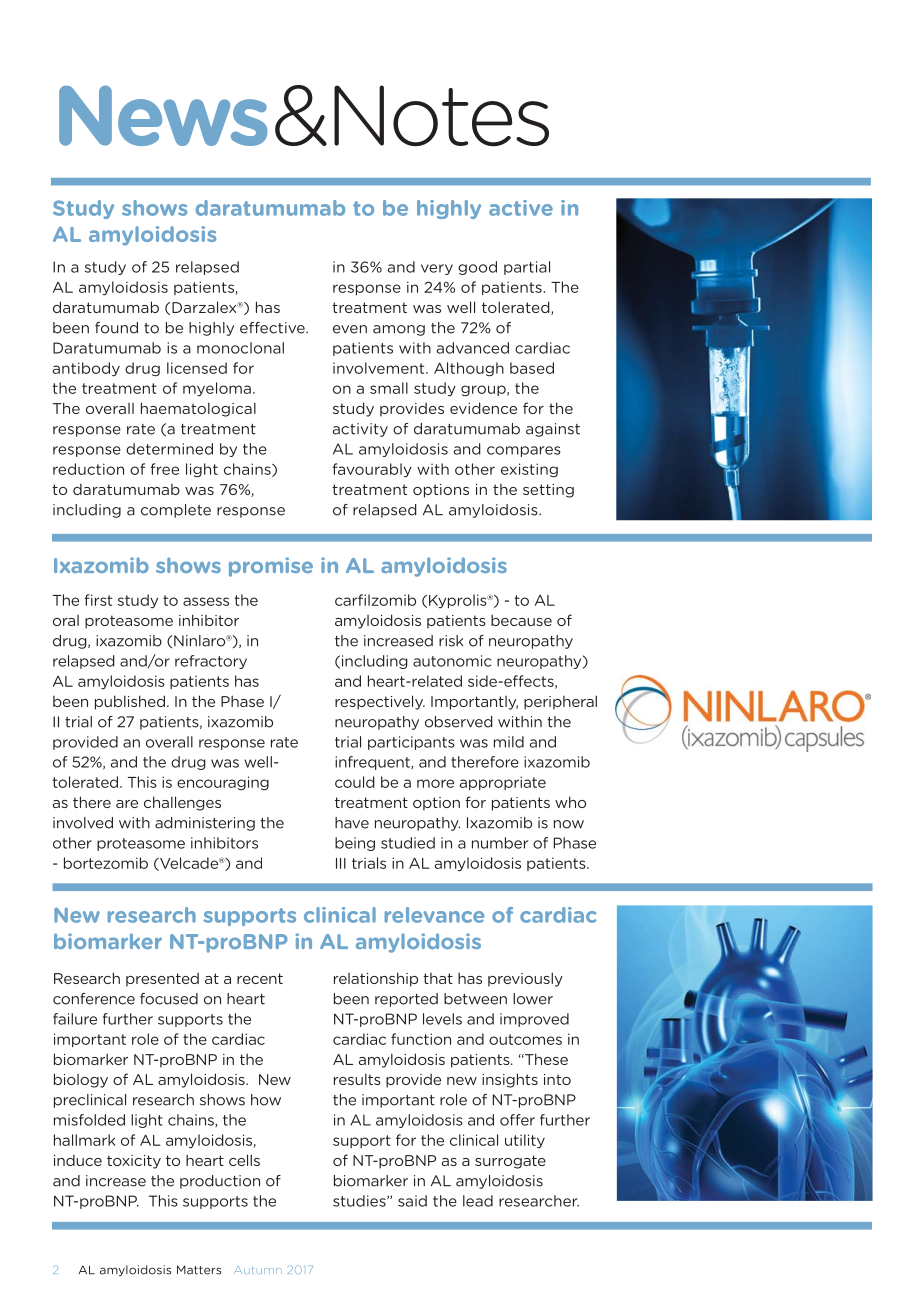 The height and width of the page is (1308, 924). I want to click on found, so click(116, 328).
